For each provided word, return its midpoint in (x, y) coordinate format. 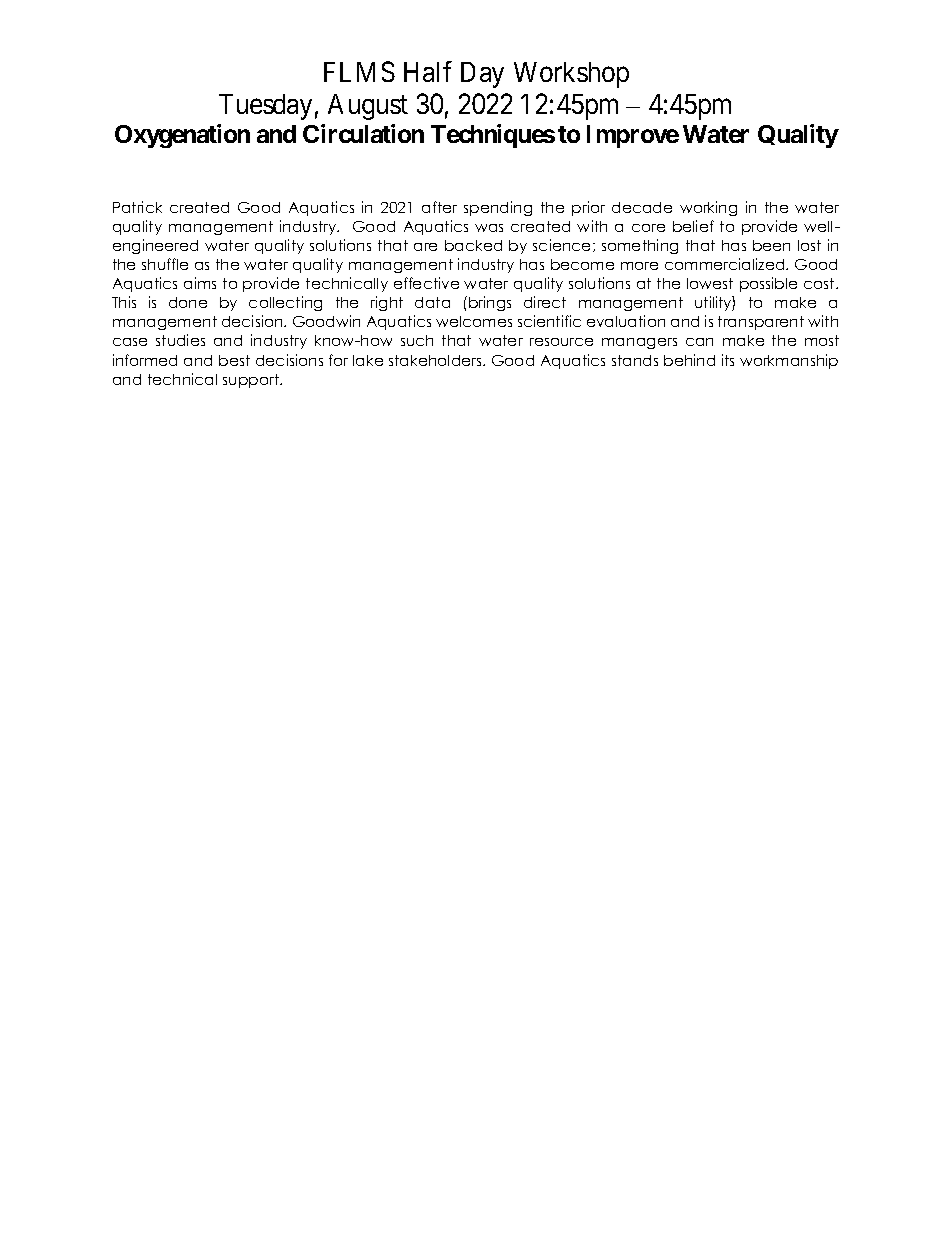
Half (428, 71)
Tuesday (265, 107)
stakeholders (436, 360)
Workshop (571, 75)
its (728, 360)
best (234, 360)
